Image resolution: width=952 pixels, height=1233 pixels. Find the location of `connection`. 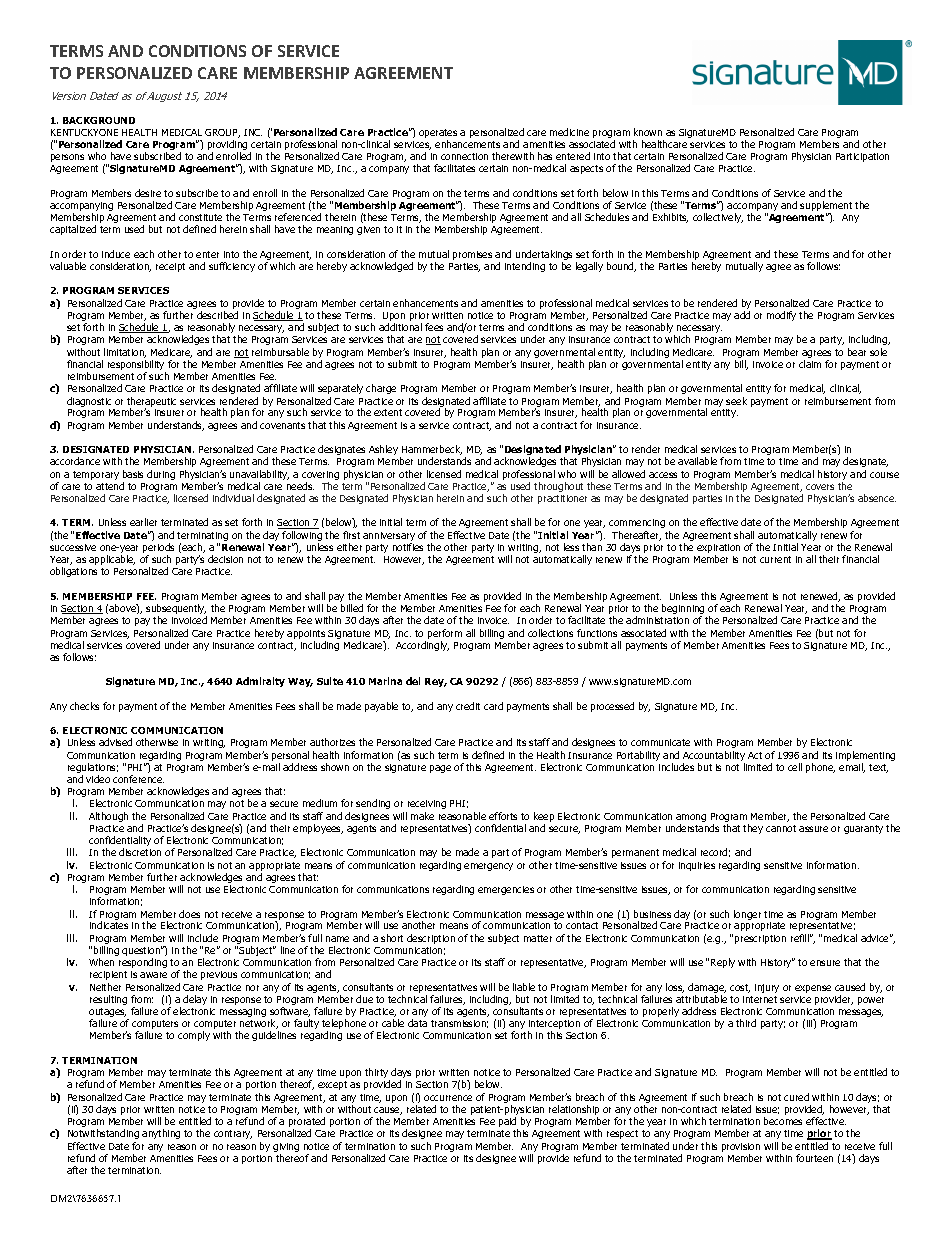

connection is located at coordinates (464, 156).
